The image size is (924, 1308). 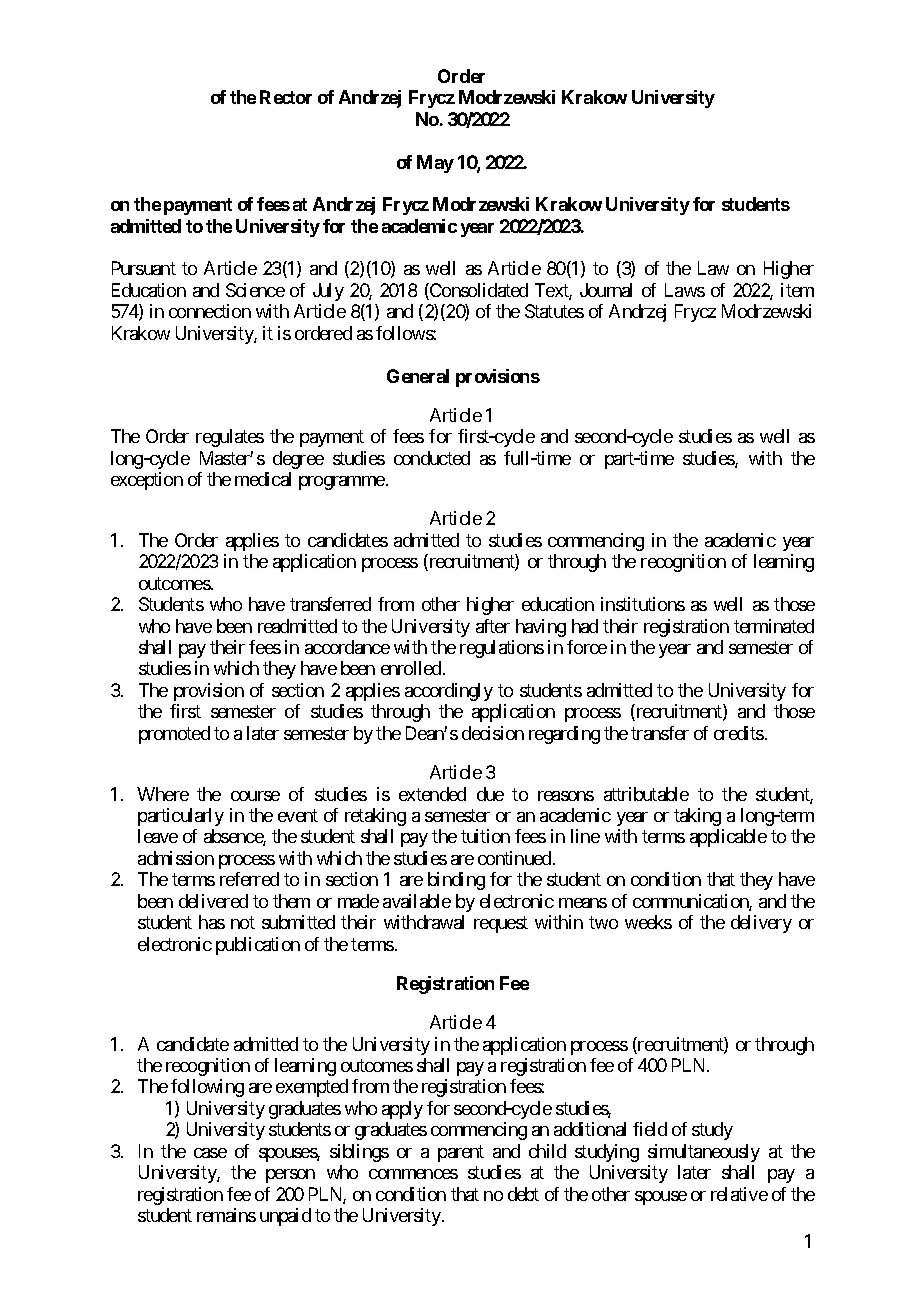 I want to click on had, so click(x=585, y=626).
